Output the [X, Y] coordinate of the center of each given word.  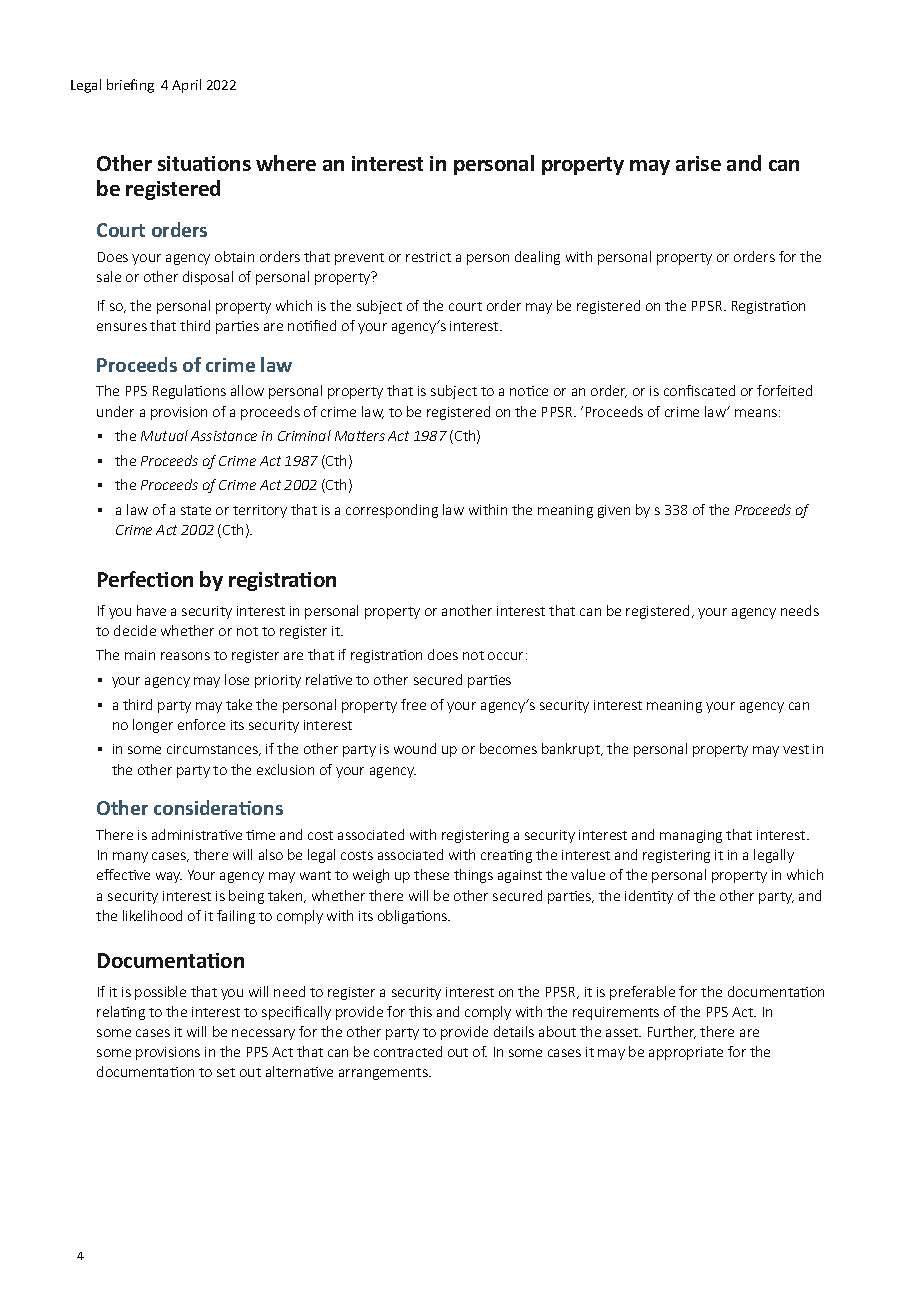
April [186, 86]
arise [698, 163]
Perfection [145, 579]
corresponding [392, 511]
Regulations [189, 392]
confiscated [699, 390]
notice [529, 391]
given [614, 511]
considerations [218, 807]
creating [506, 856]
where [286, 163]
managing [691, 836]
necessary [263, 1034]
